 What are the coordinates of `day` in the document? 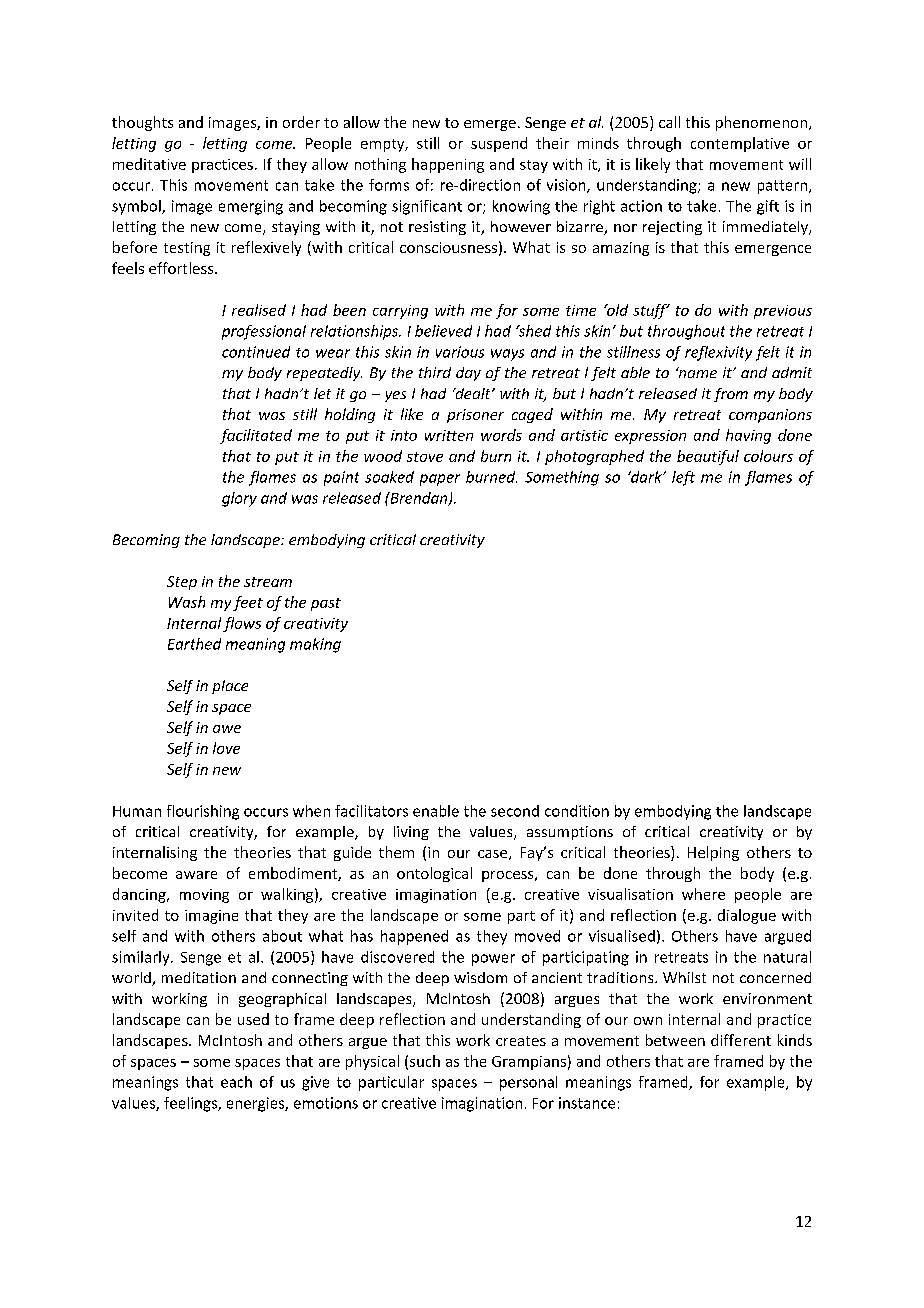 It's located at (468, 374).
